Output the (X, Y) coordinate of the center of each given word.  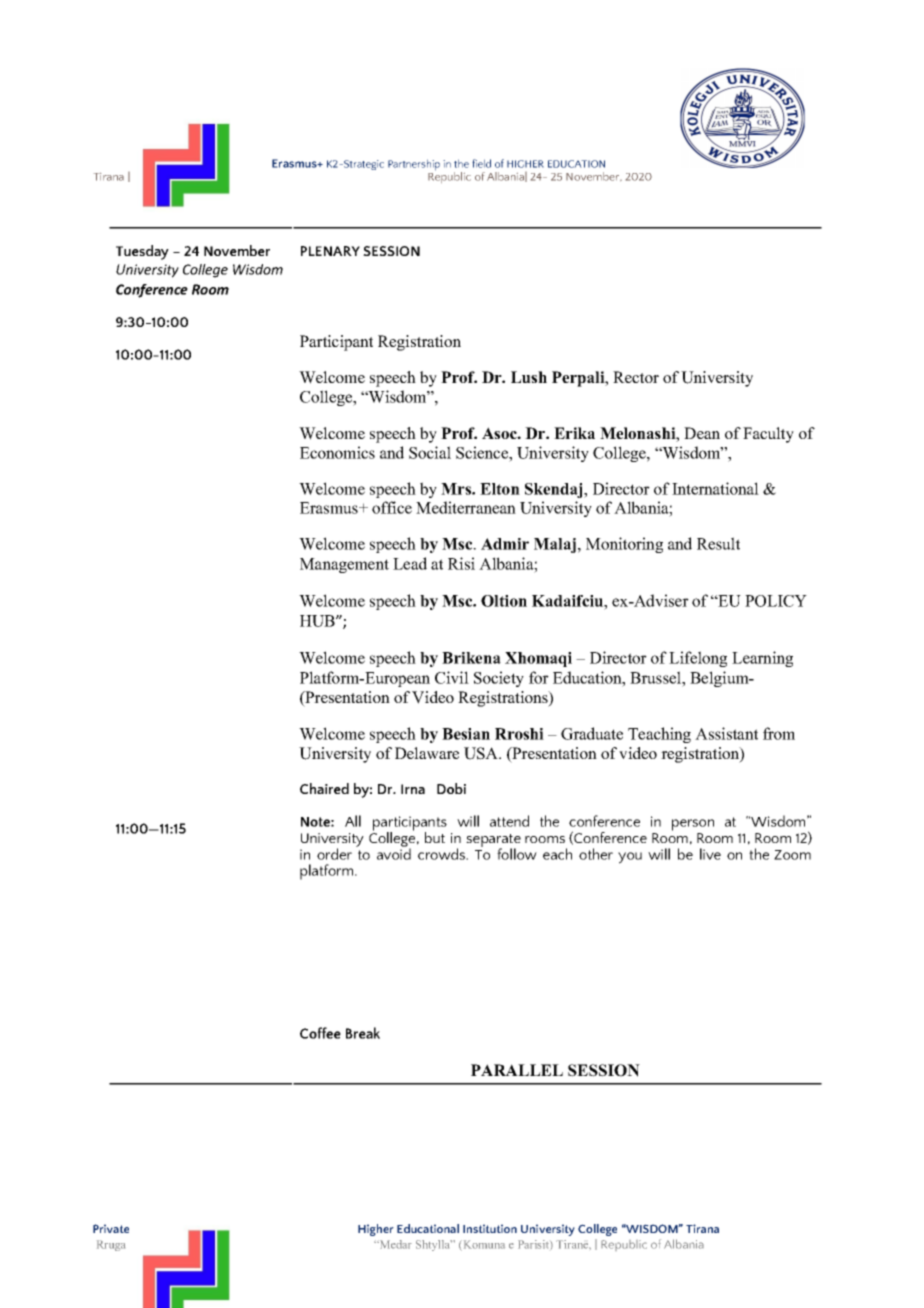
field (481, 163)
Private (111, 1228)
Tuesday (142, 252)
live (710, 854)
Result (718, 543)
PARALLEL (517, 1070)
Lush (529, 377)
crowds (442, 854)
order (334, 854)
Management (344, 565)
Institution (490, 1228)
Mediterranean (466, 507)
